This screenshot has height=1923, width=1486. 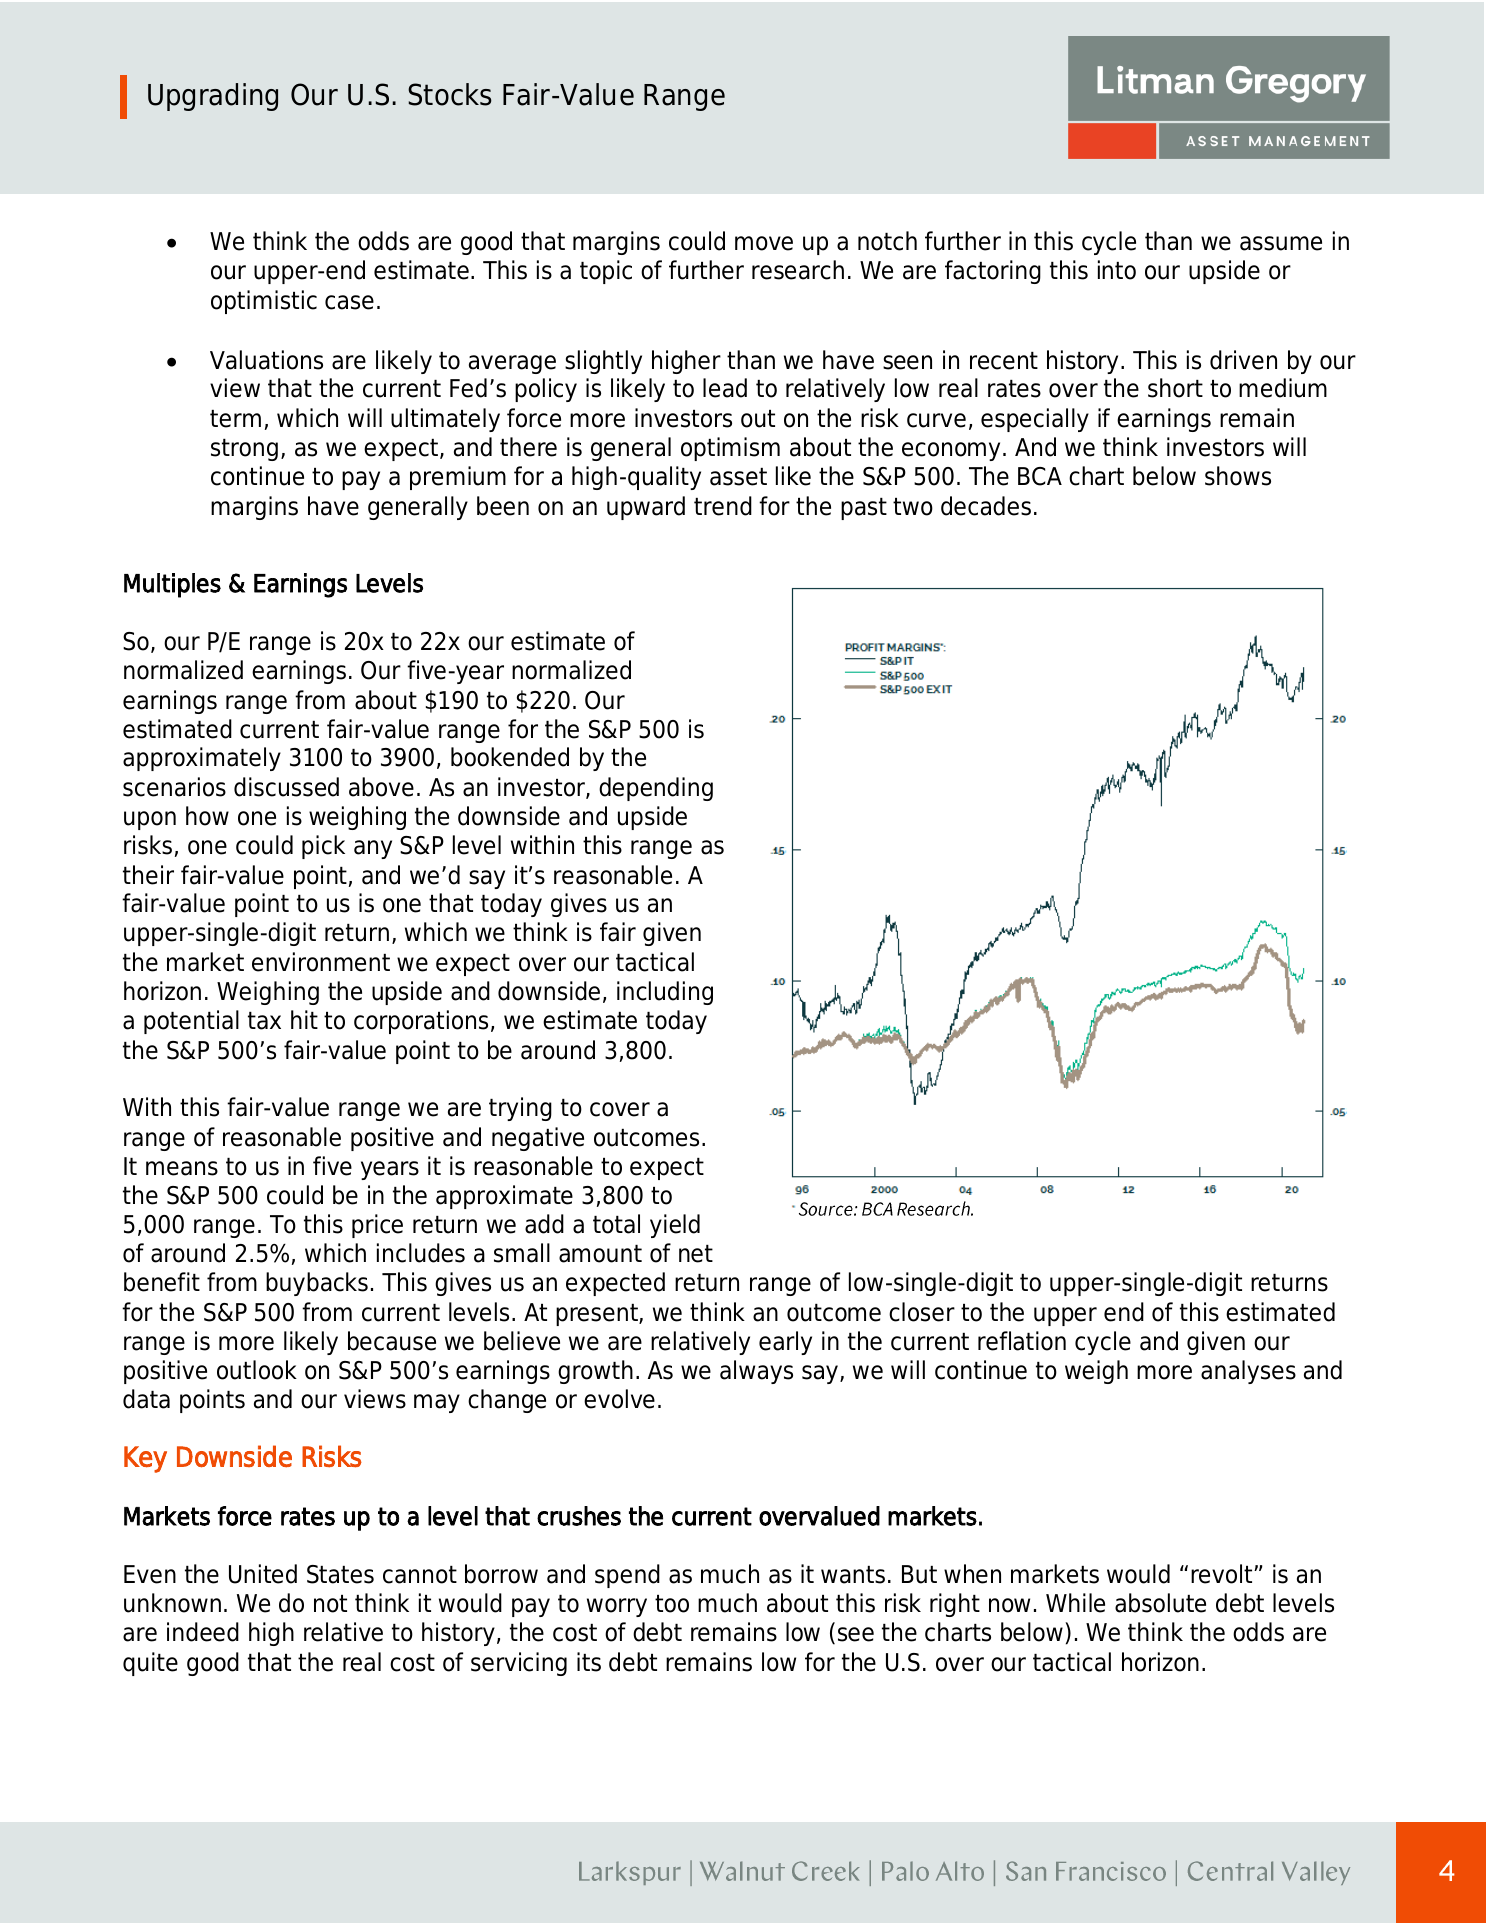 What do you see at coordinates (323, 847) in the screenshot?
I see `pick` at bounding box center [323, 847].
